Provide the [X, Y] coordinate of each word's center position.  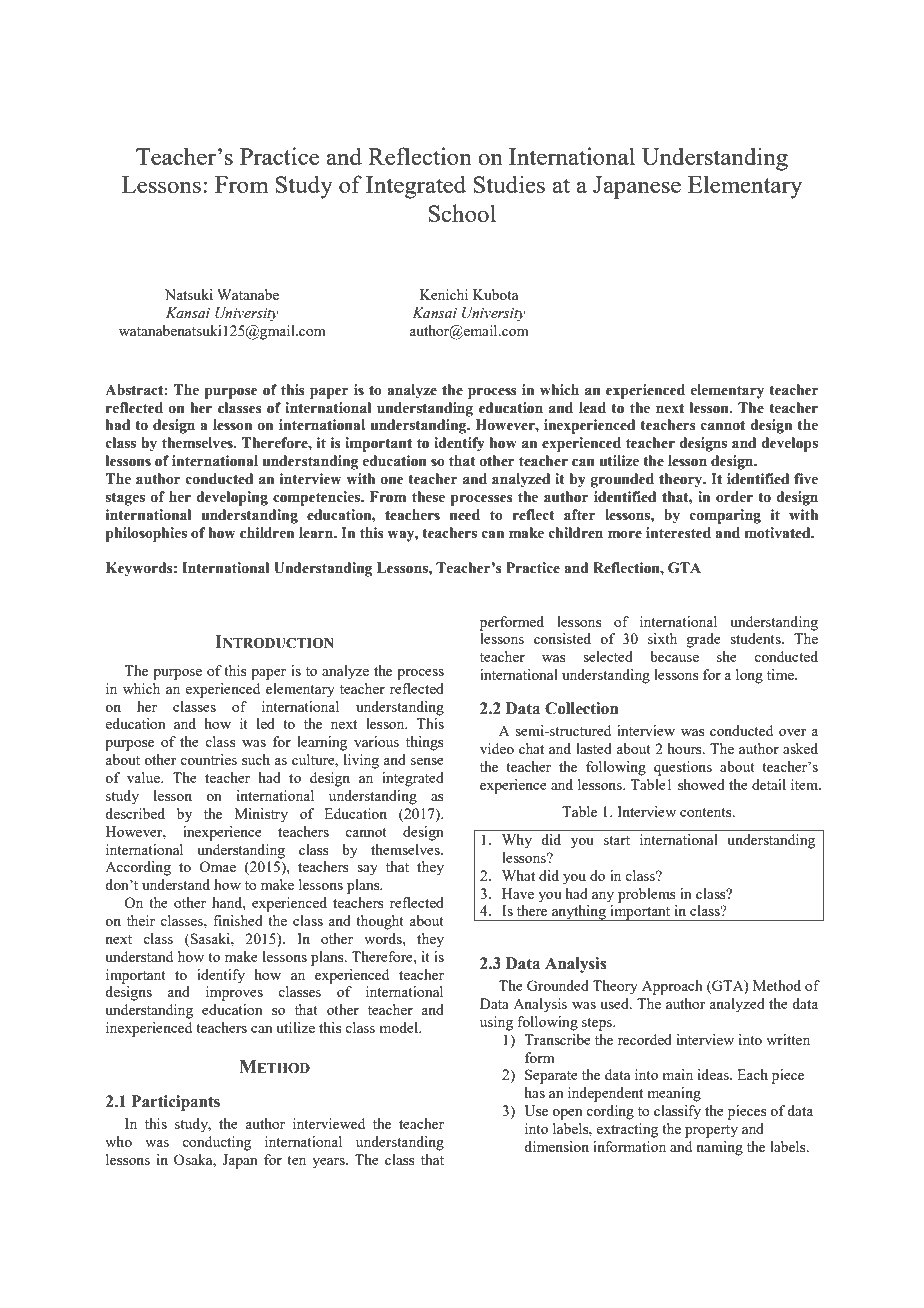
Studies [509, 184]
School [462, 213]
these [428, 497]
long [749, 676]
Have [518, 893]
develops [790, 444]
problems [646, 895]
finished [238, 920]
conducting [216, 1143]
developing [232, 498]
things [424, 743]
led [266, 723]
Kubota [495, 294]
